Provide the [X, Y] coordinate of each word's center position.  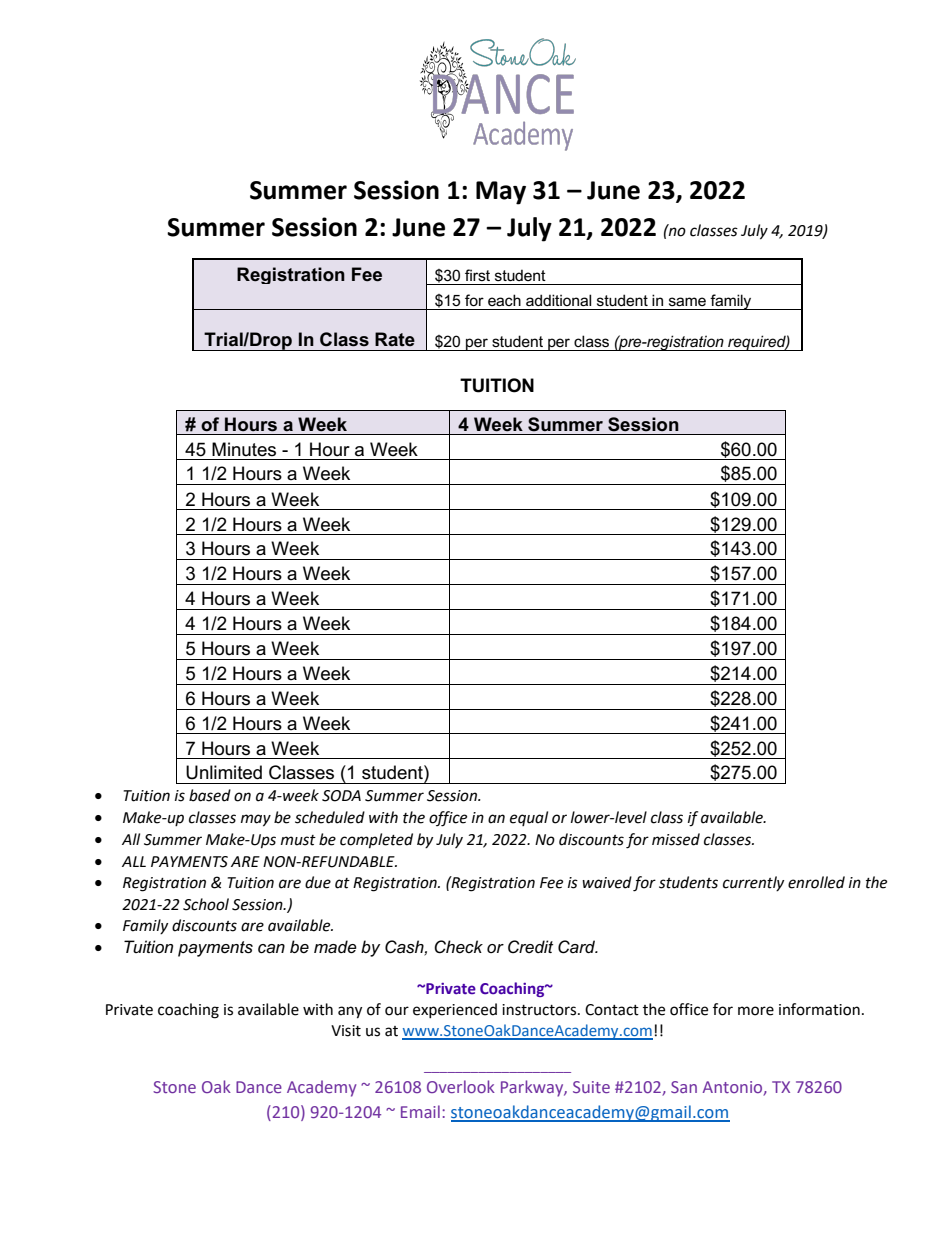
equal [529, 818]
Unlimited [224, 772]
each [504, 300]
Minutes [244, 449]
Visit [346, 1031]
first [477, 275]
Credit [530, 946]
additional [558, 300]
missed [676, 839]
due [318, 882]
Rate [395, 339]
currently [753, 883]
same [687, 301]
